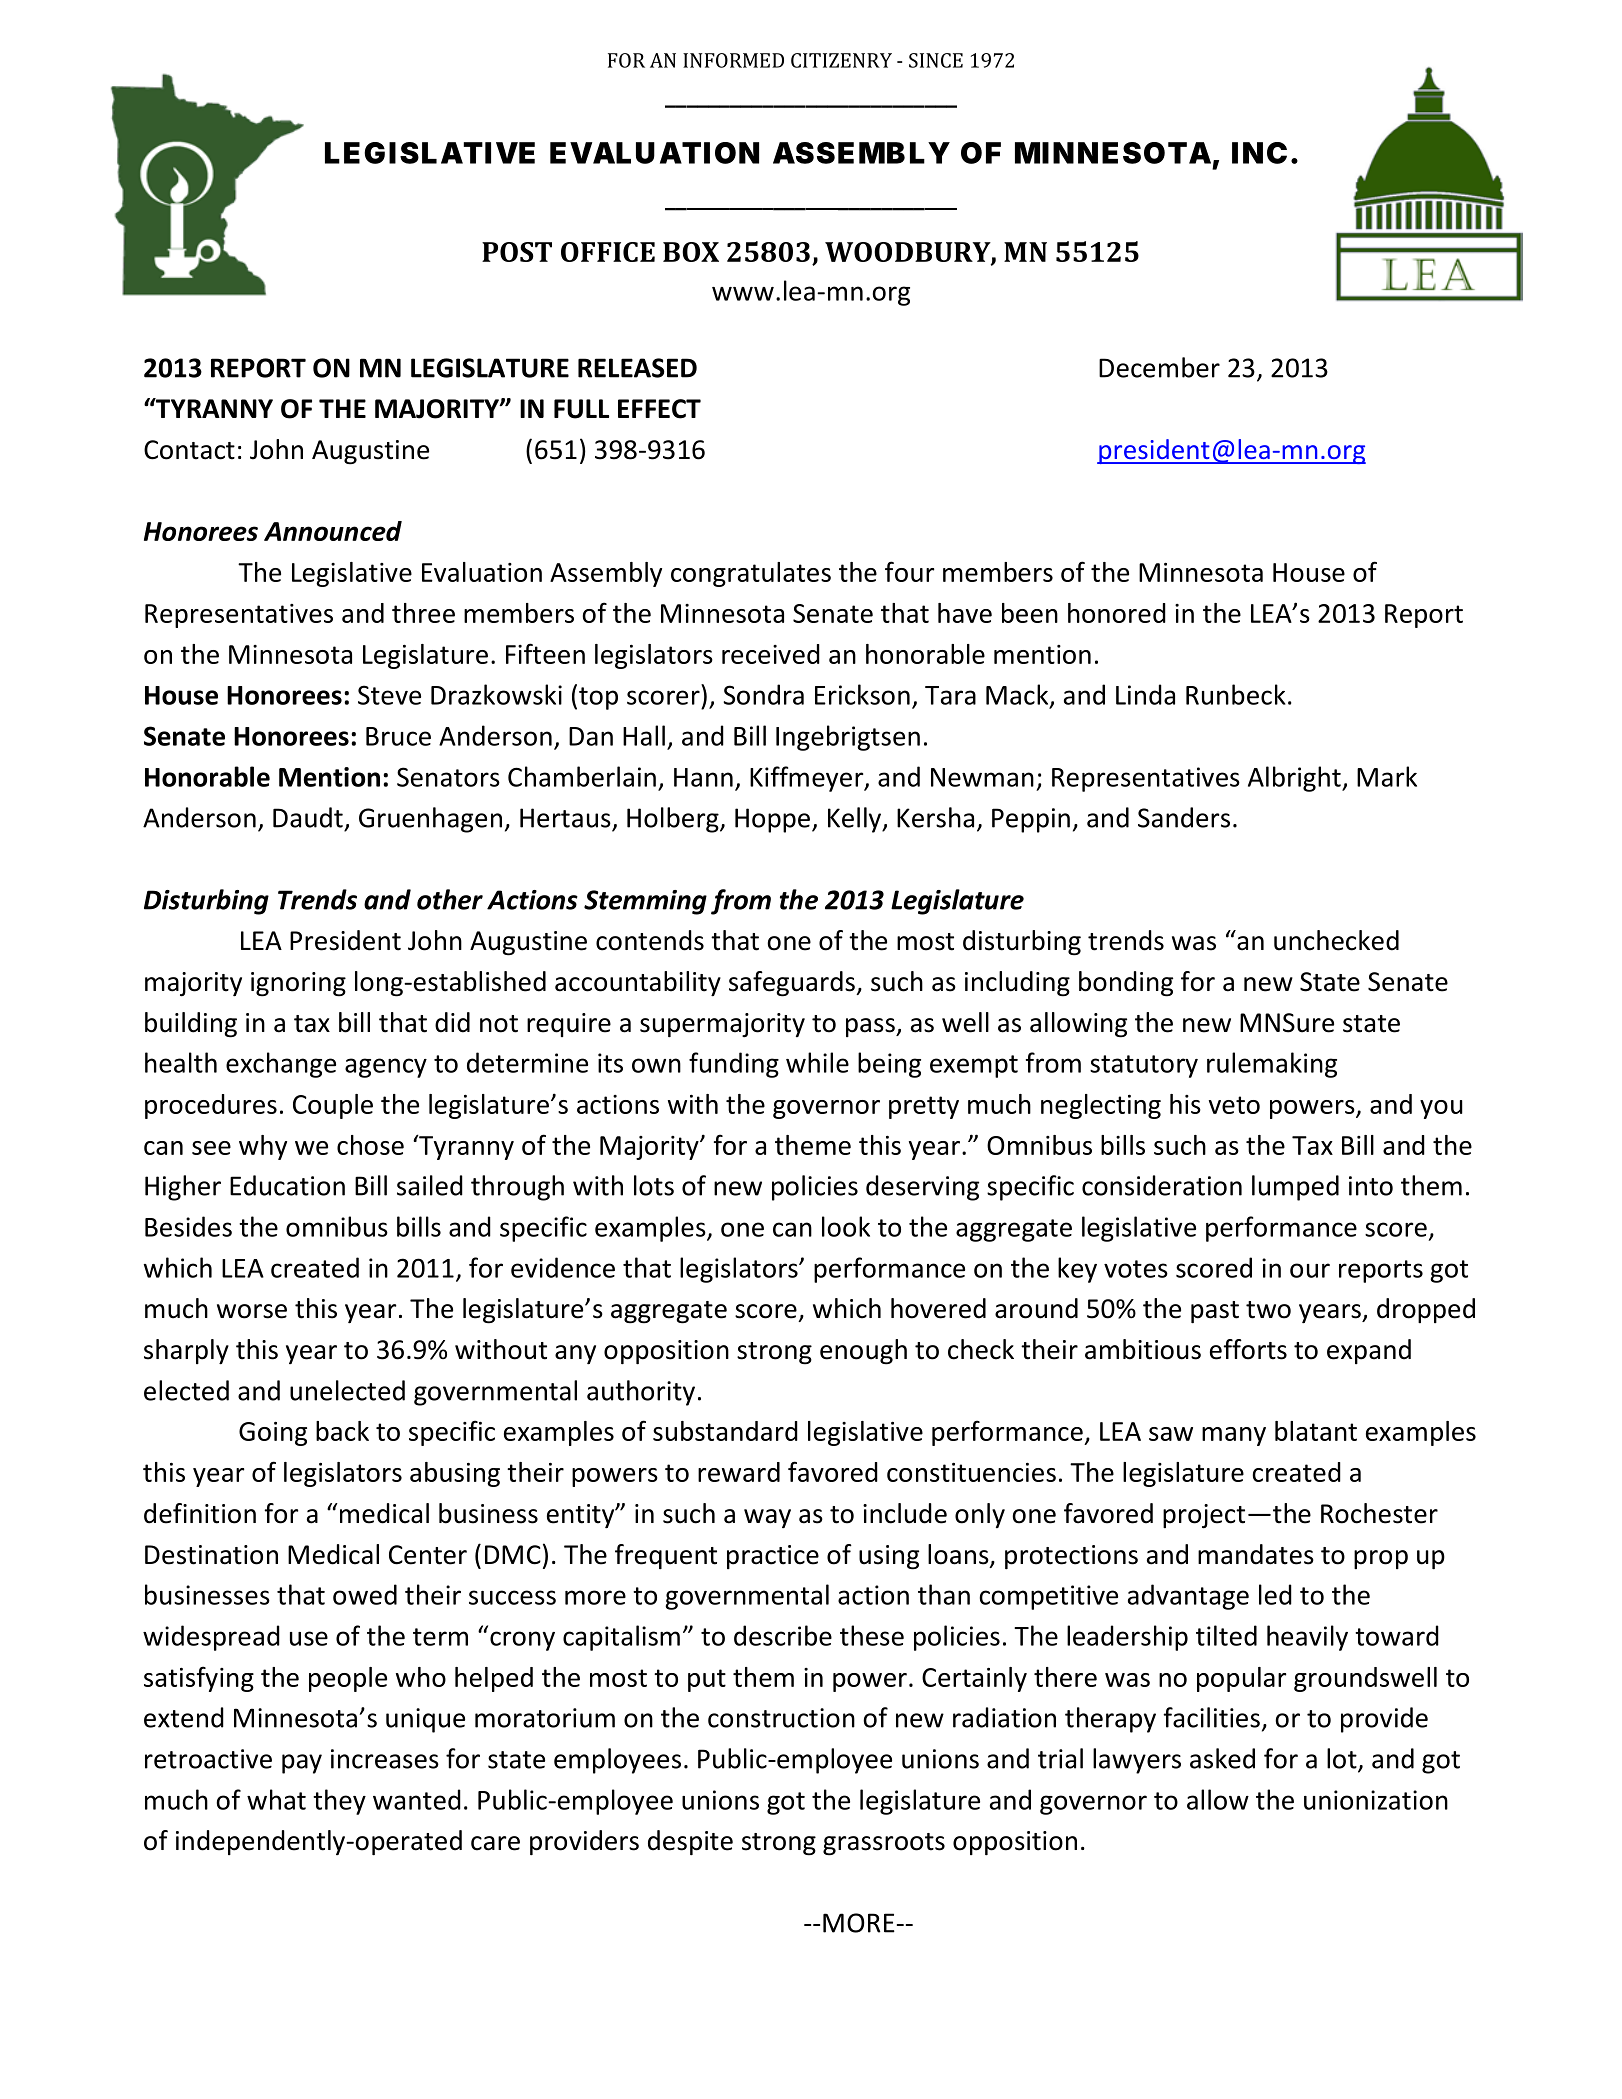  Describe the element at coordinates (1376, 1800) in the screenshot. I see `unionization` at that location.
